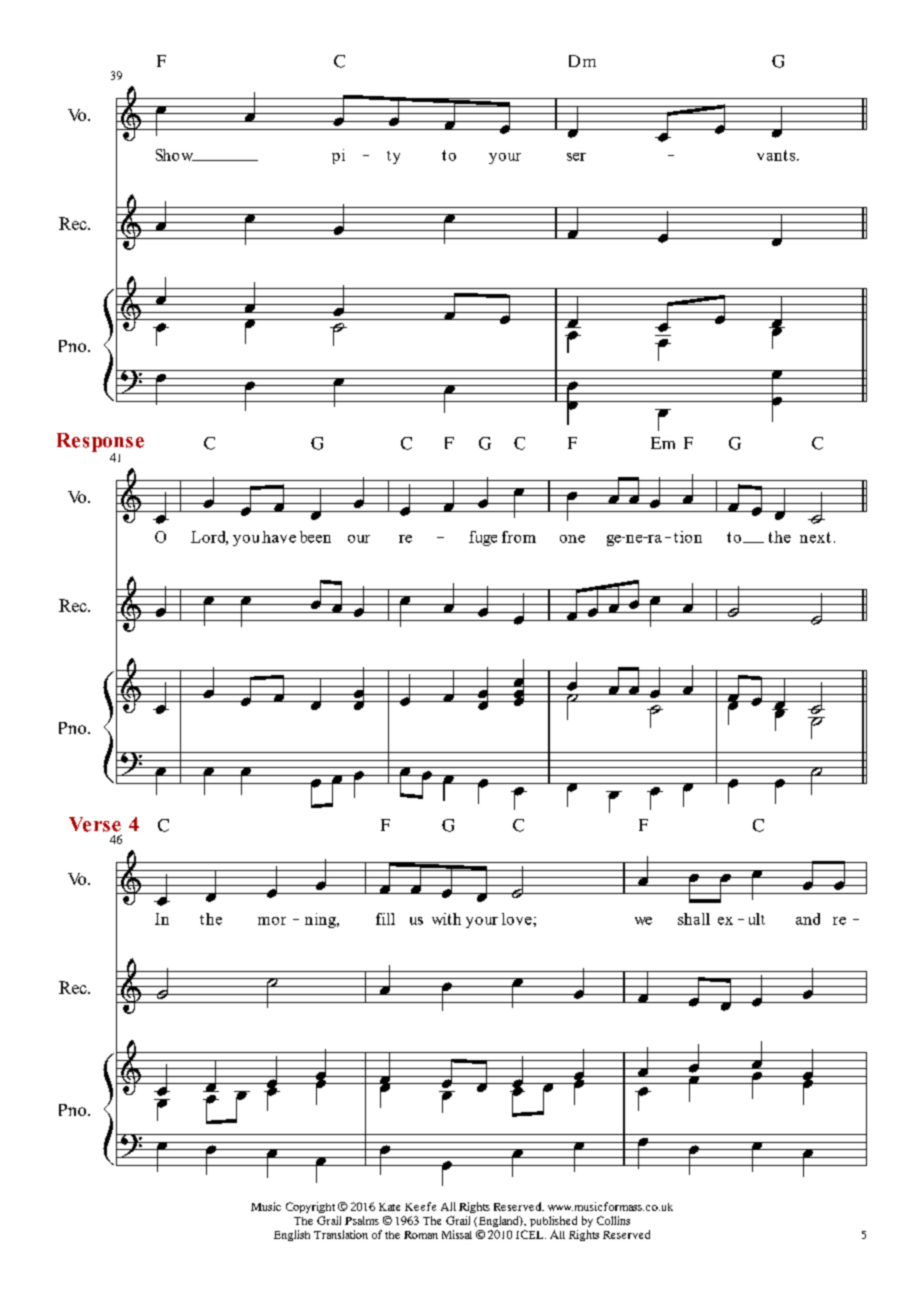 Image resolution: width=924 pixels, height=1308 pixels. What do you see at coordinates (279, 537) in the screenshot?
I see `have` at bounding box center [279, 537].
